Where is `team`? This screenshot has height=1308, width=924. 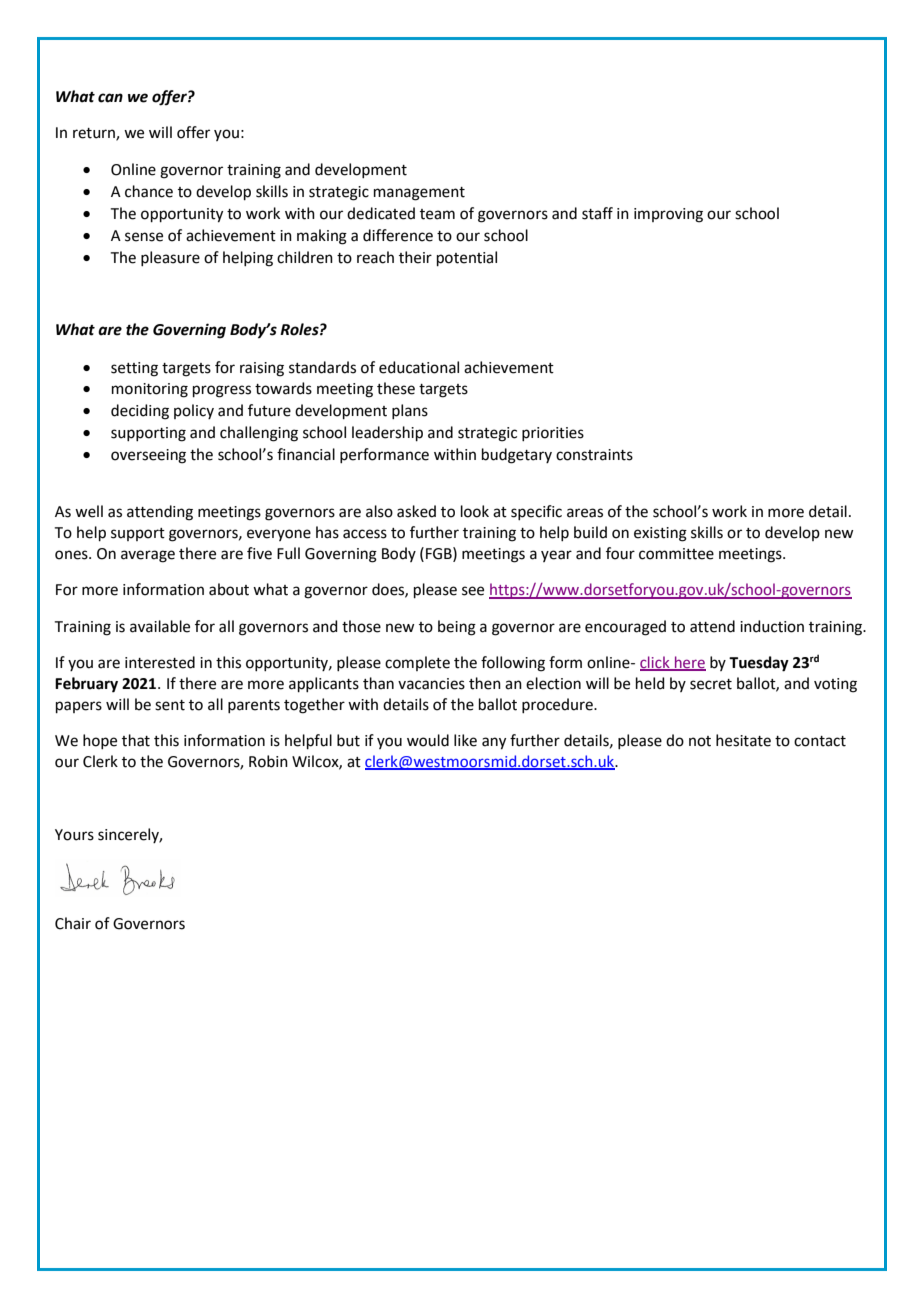
team is located at coordinates (437, 214).
